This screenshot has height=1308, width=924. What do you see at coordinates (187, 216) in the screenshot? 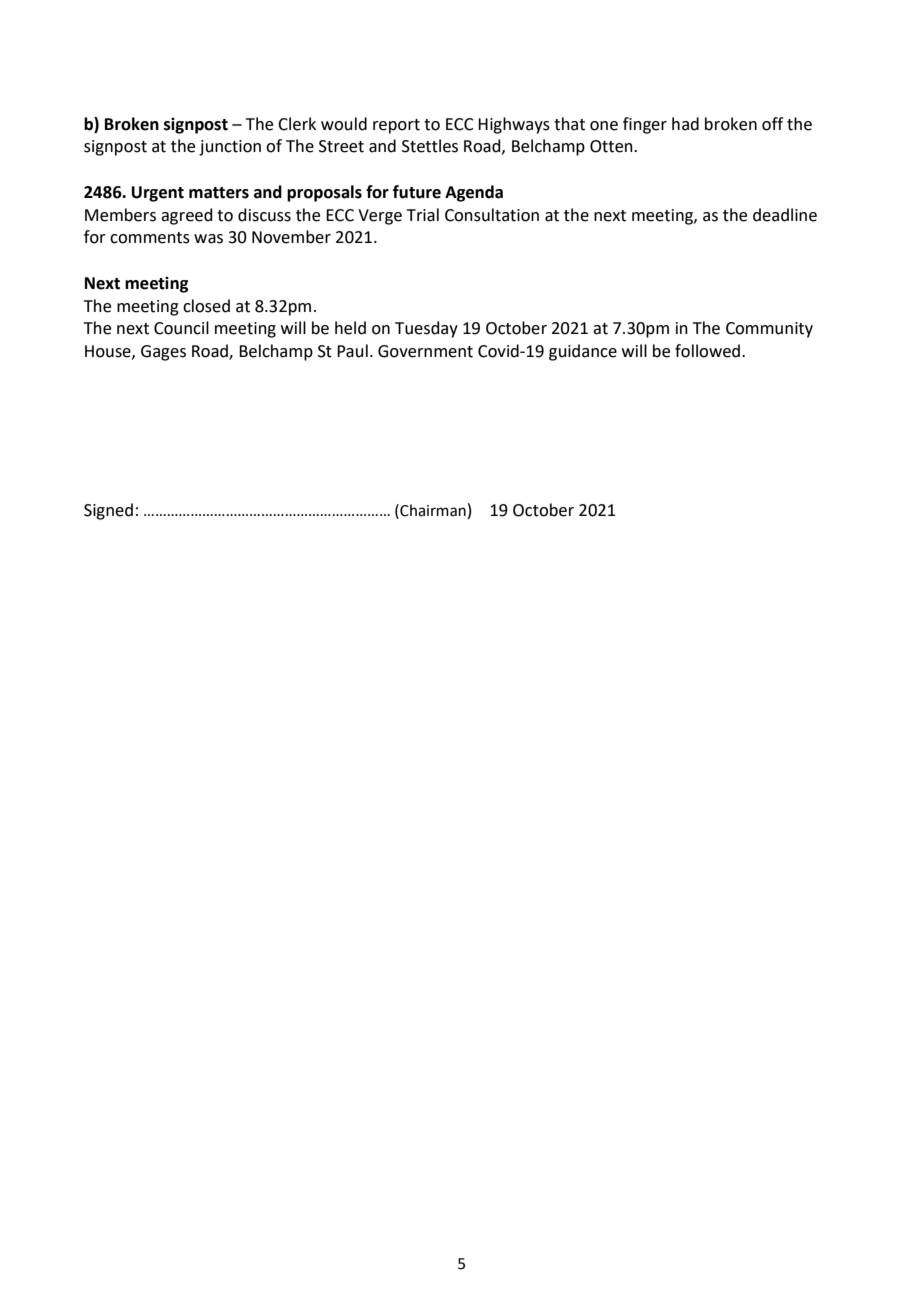
I see `agreed` at bounding box center [187, 216].
